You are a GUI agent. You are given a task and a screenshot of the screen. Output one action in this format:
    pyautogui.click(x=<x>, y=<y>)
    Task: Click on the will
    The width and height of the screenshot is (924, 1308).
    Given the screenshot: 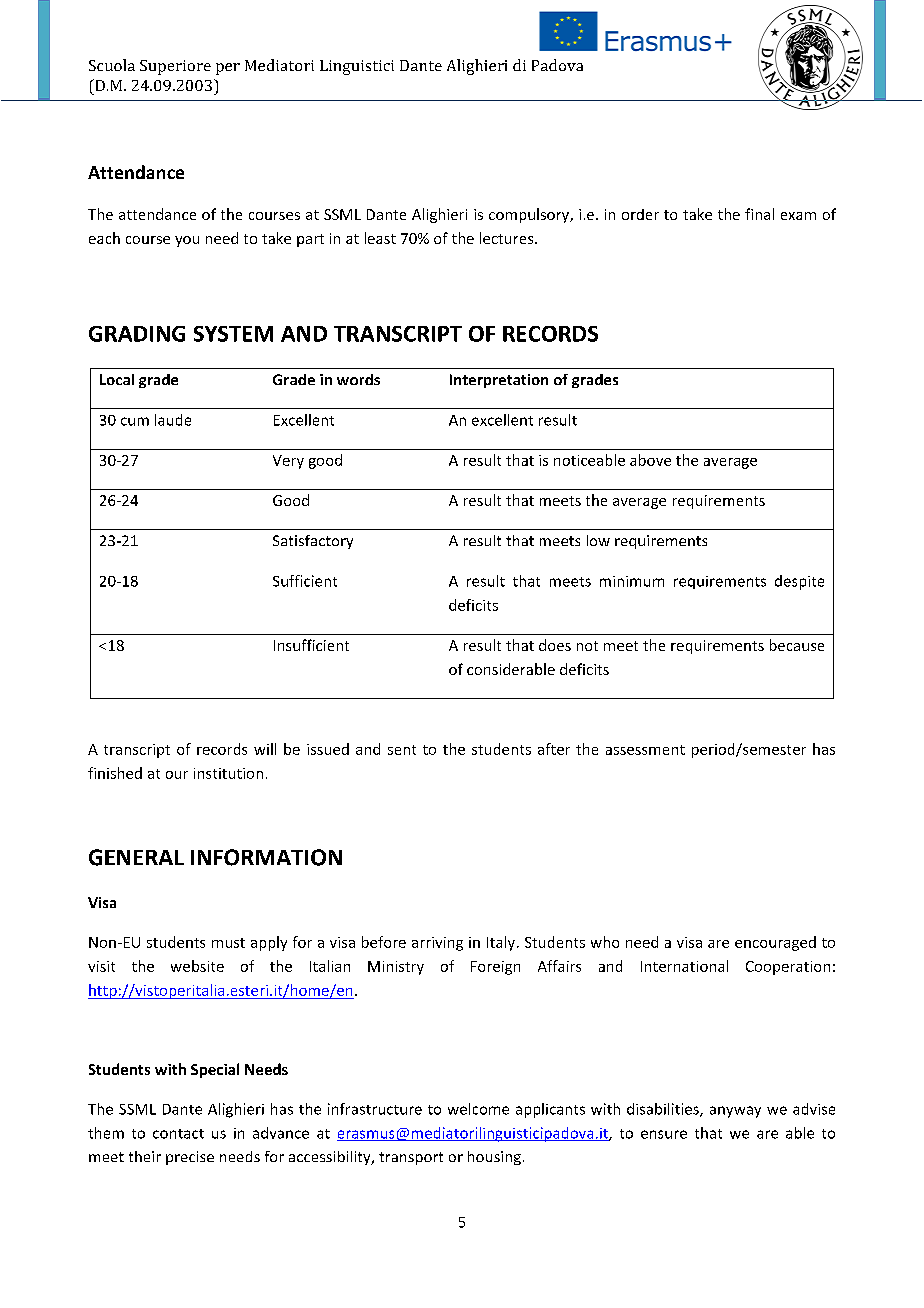 What is the action you would take?
    pyautogui.click(x=265, y=749)
